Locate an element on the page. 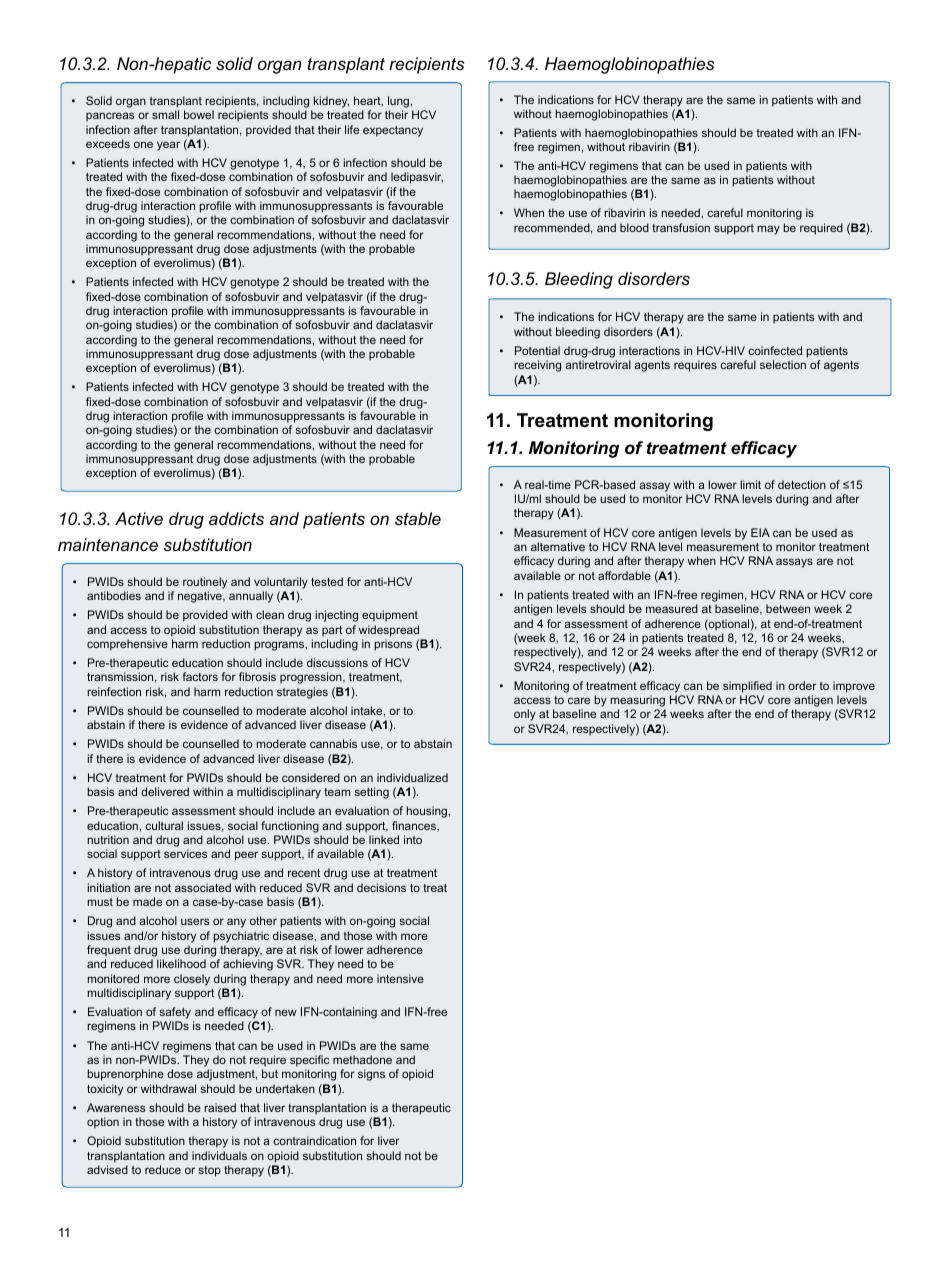  may is located at coordinates (769, 230).
